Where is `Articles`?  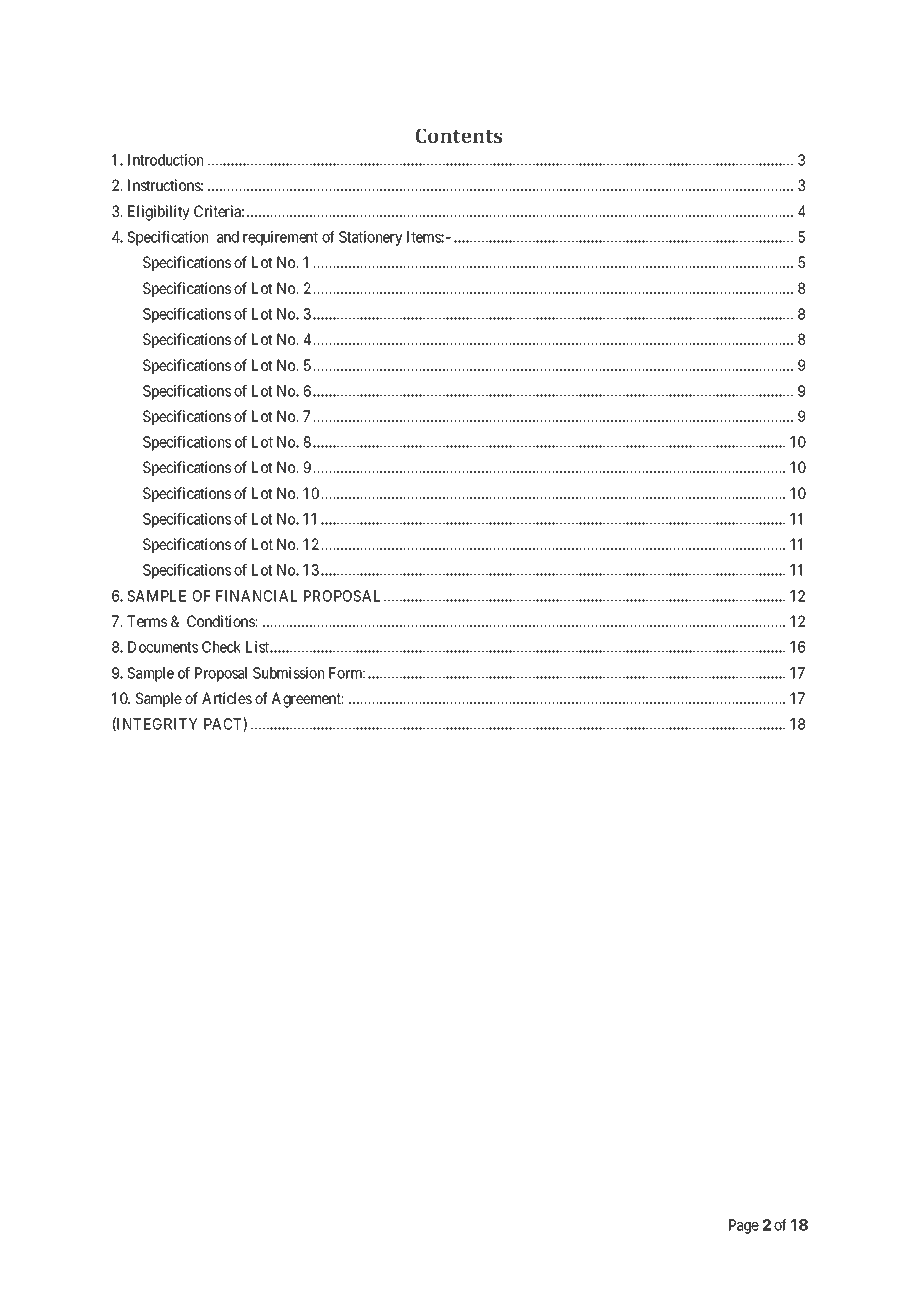
Articles is located at coordinates (227, 698).
